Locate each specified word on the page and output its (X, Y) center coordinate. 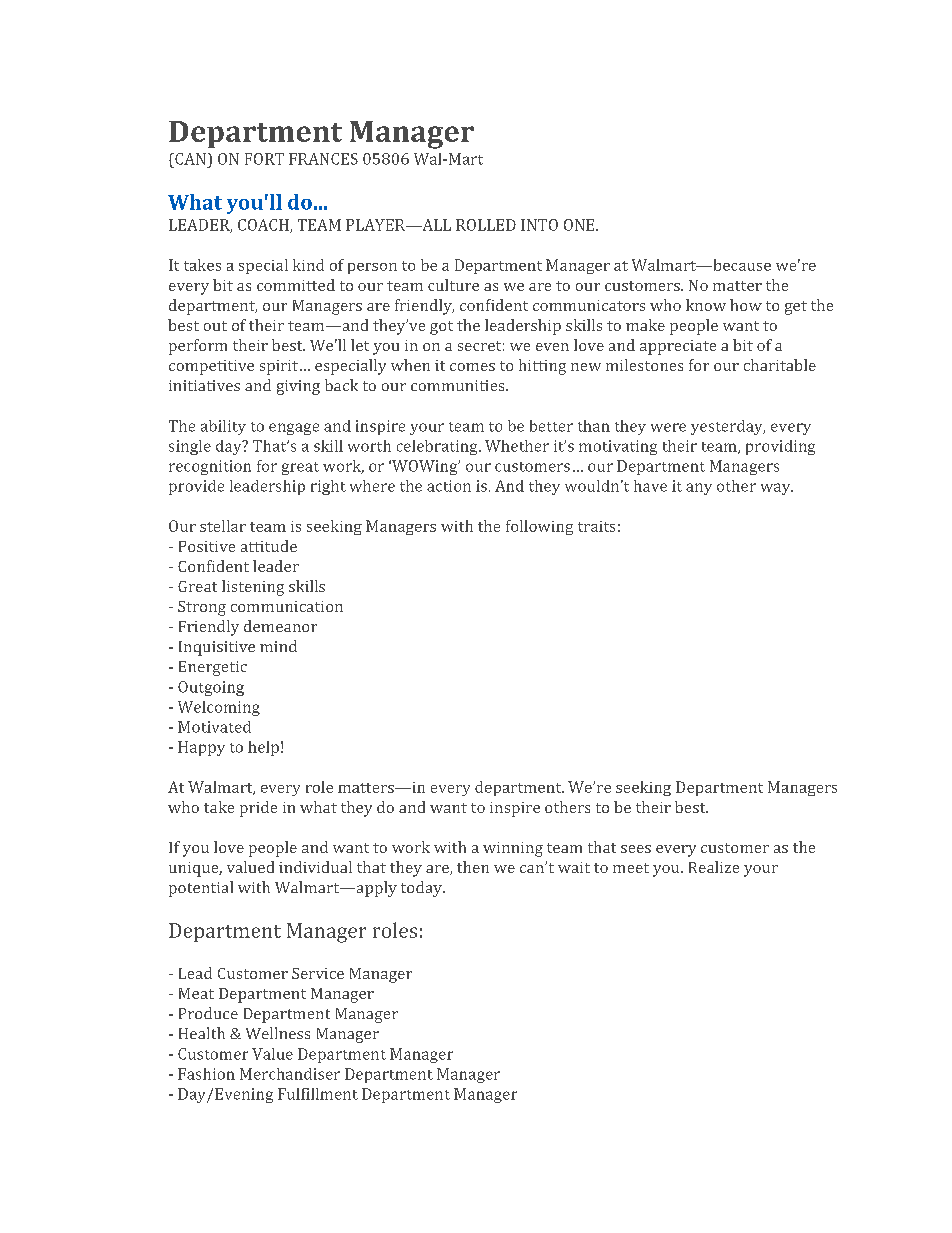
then (473, 867)
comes (472, 367)
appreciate (678, 347)
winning (513, 849)
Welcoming (219, 708)
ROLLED (486, 225)
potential (201, 889)
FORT (264, 159)
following (539, 527)
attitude (269, 546)
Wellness (278, 1033)
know (706, 305)
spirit (279, 367)
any (699, 489)
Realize (714, 867)
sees (636, 849)
